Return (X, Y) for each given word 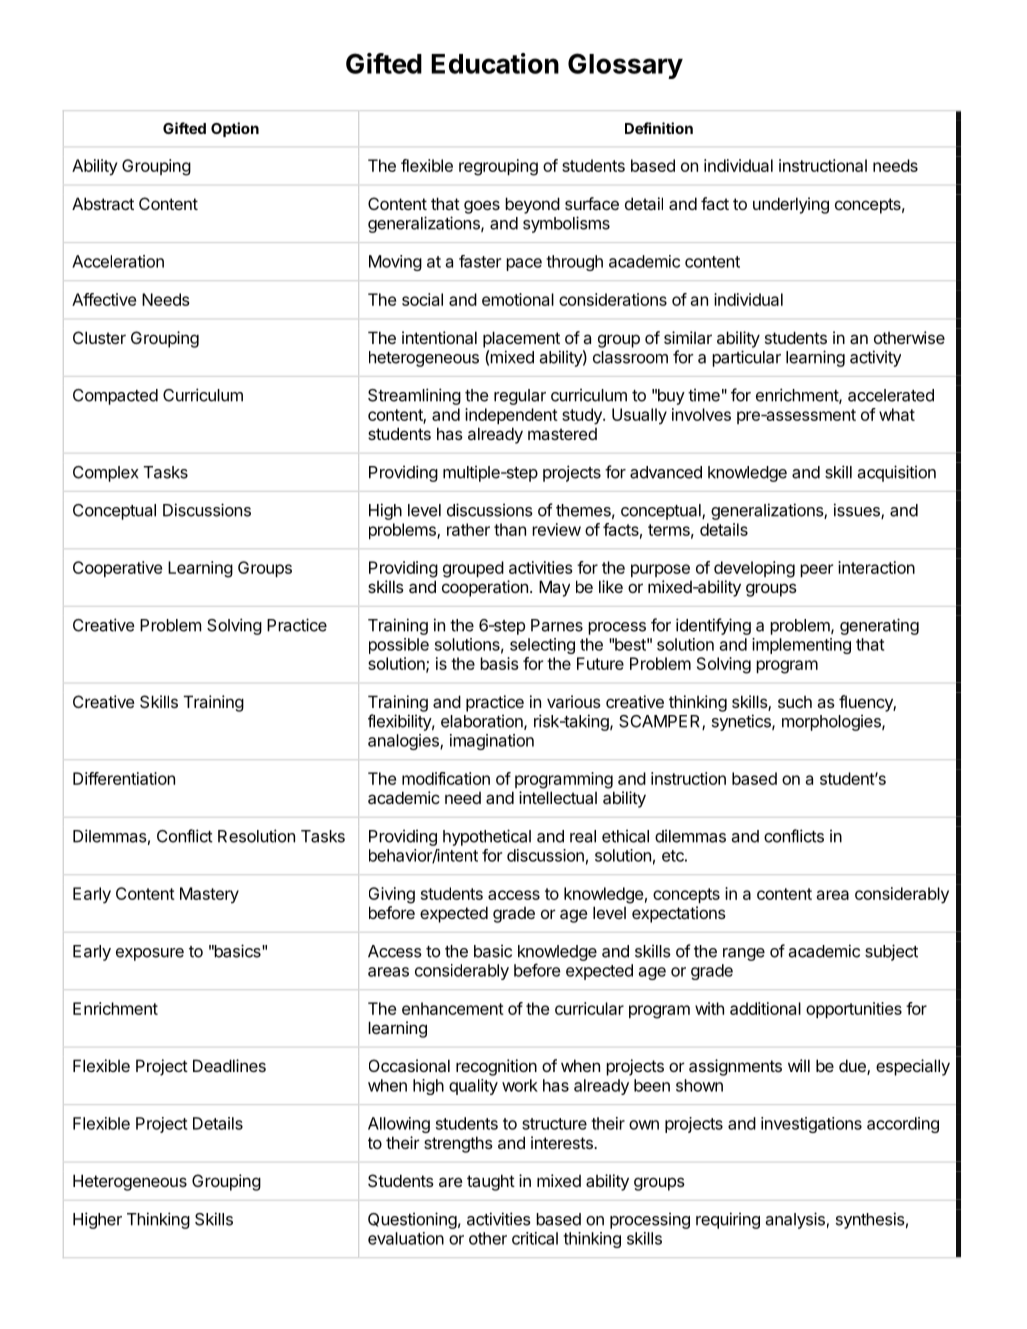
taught (491, 1182)
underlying (791, 205)
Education (495, 63)
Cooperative (117, 569)
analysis (795, 1220)
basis (499, 663)
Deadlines (229, 1065)
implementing (801, 646)
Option (235, 129)
